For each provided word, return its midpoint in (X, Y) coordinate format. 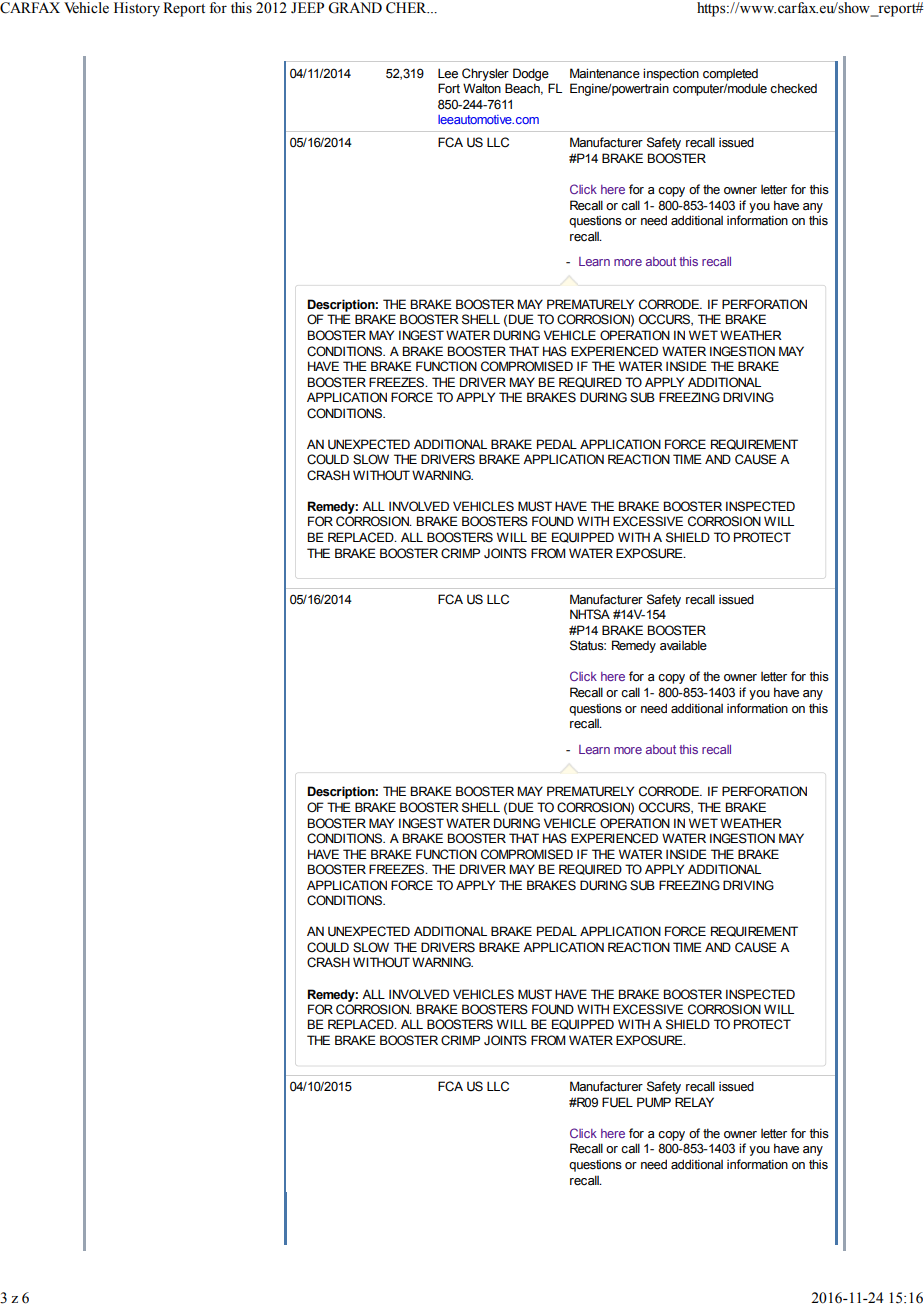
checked (793, 88)
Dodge (531, 74)
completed (730, 75)
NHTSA (590, 614)
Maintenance (605, 73)
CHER (407, 8)
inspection (671, 74)
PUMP (654, 1102)
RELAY (694, 1102)
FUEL (617, 1102)
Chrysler (485, 74)
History (137, 9)
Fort (449, 88)
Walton (482, 88)
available (683, 645)
